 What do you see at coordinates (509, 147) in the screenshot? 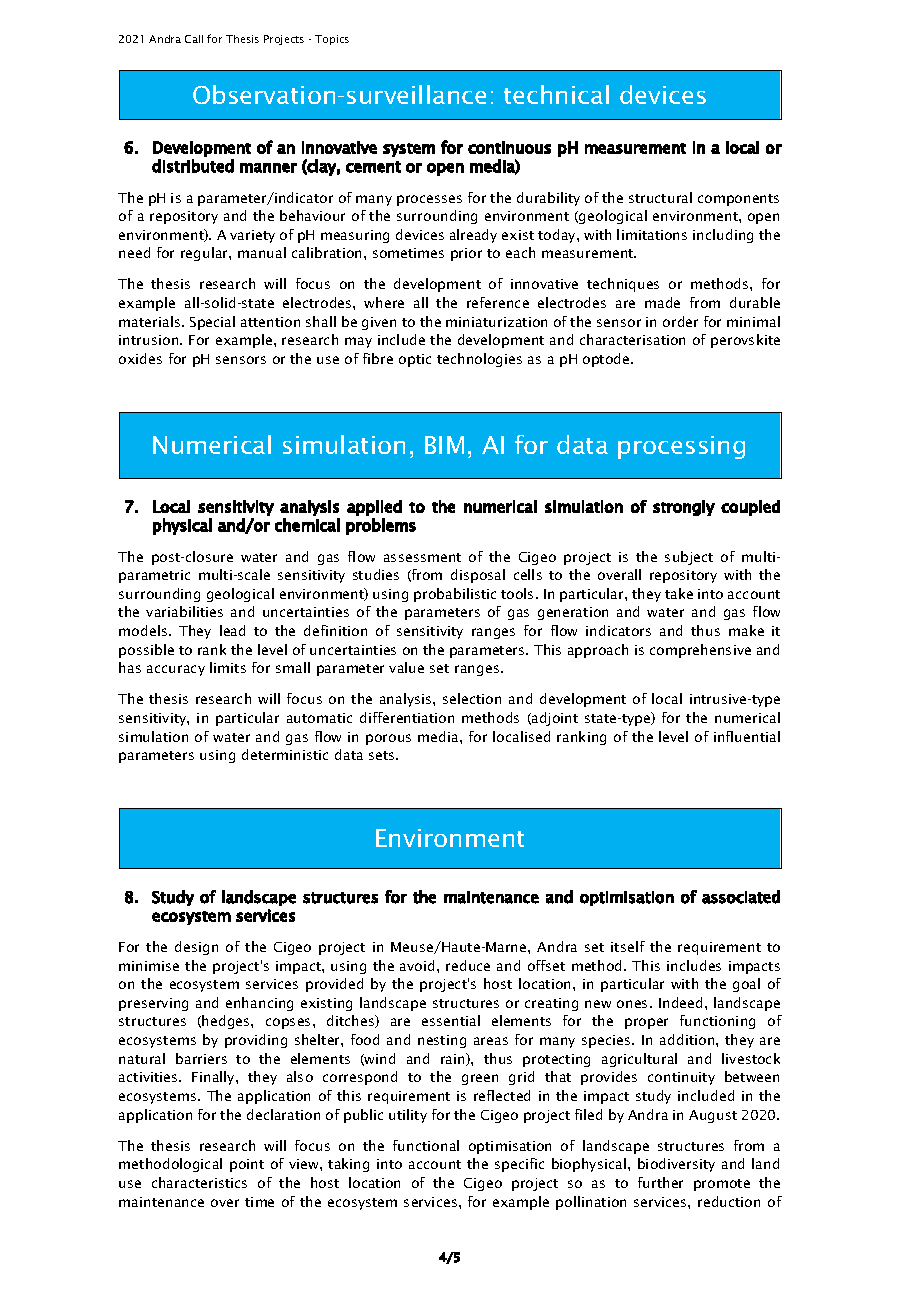
I see `continuous` at bounding box center [509, 147].
